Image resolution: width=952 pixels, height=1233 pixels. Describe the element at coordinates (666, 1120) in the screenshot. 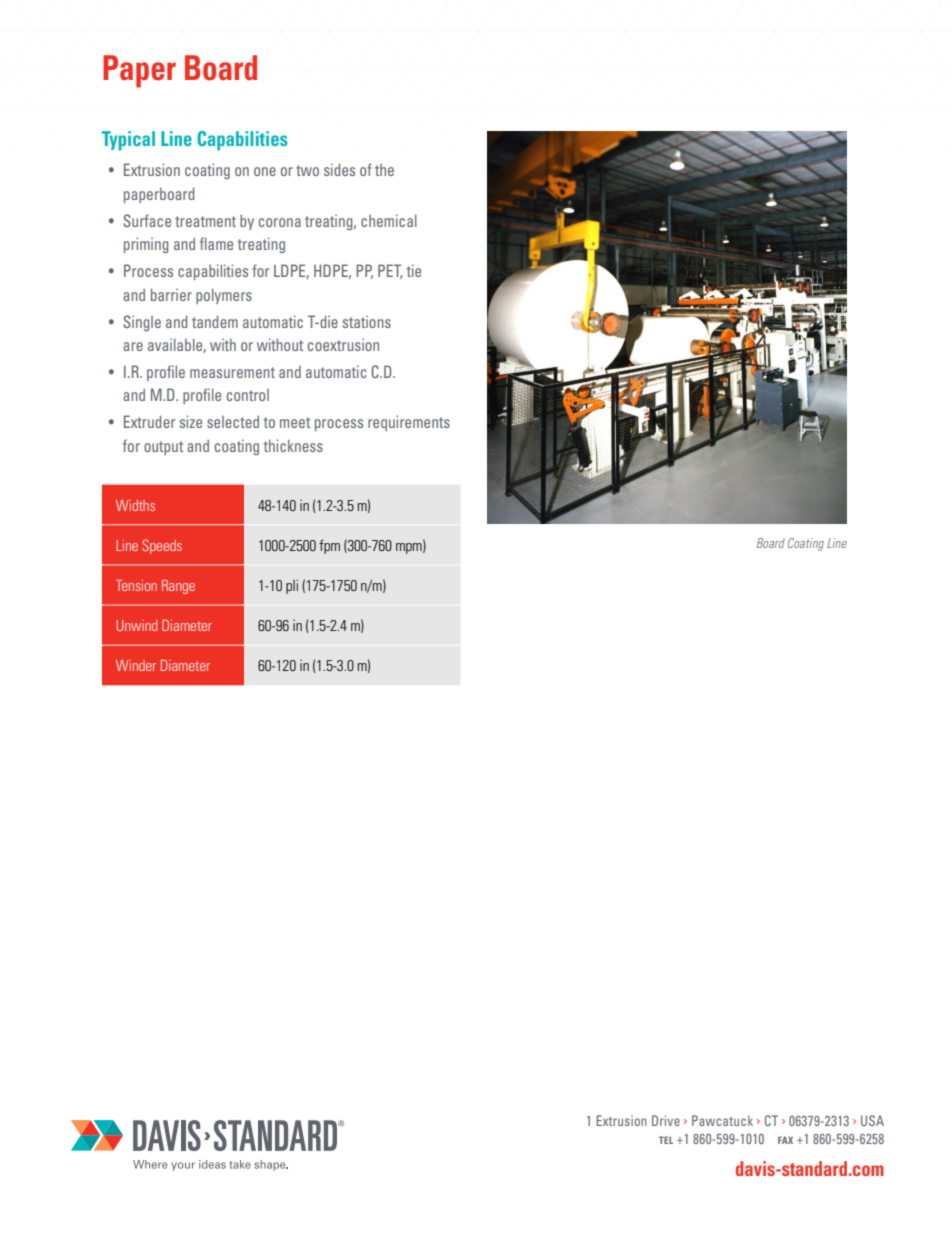

I see `Drive` at that location.
